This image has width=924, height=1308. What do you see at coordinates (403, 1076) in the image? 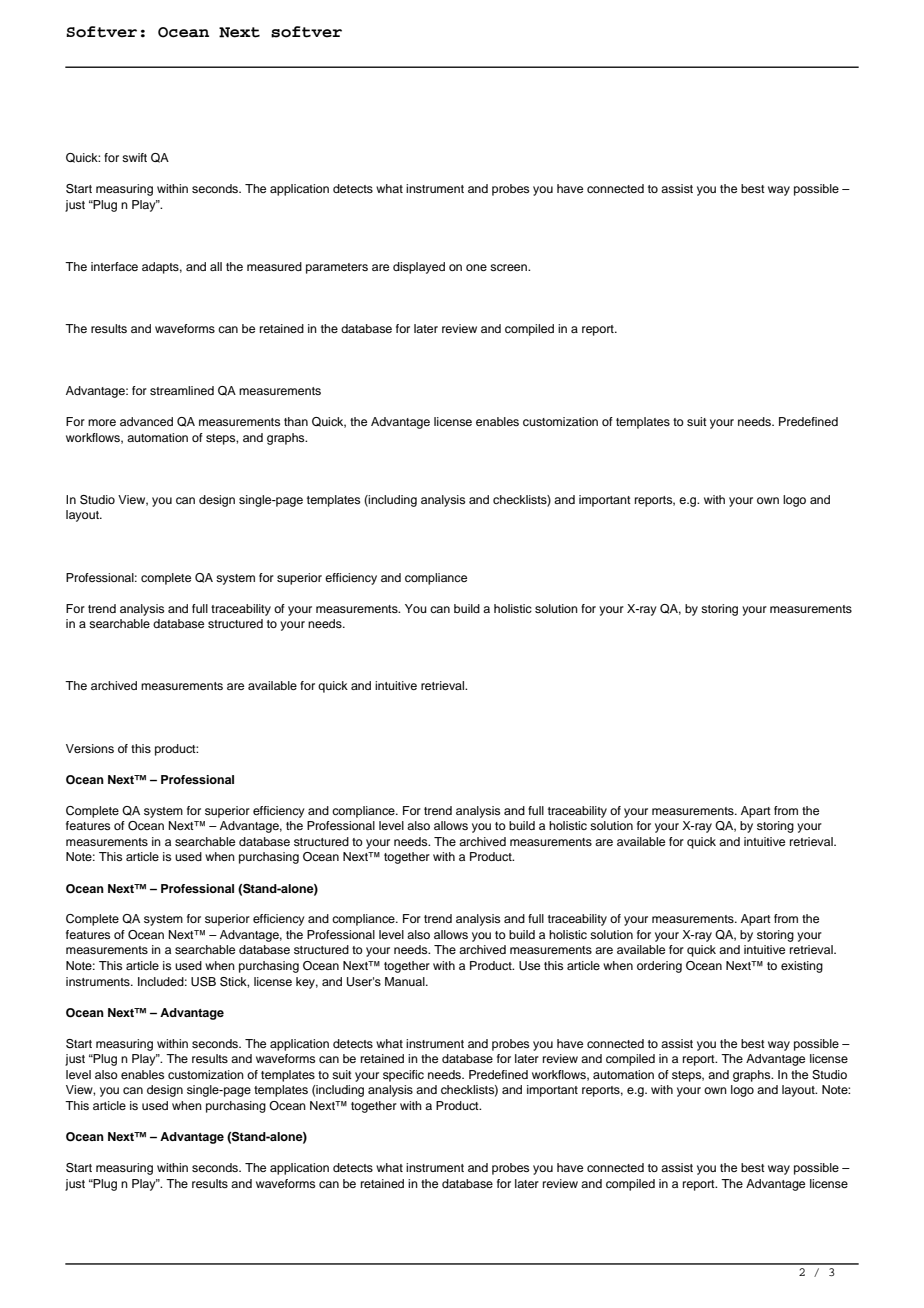
I see `specific` at bounding box center [403, 1076].
